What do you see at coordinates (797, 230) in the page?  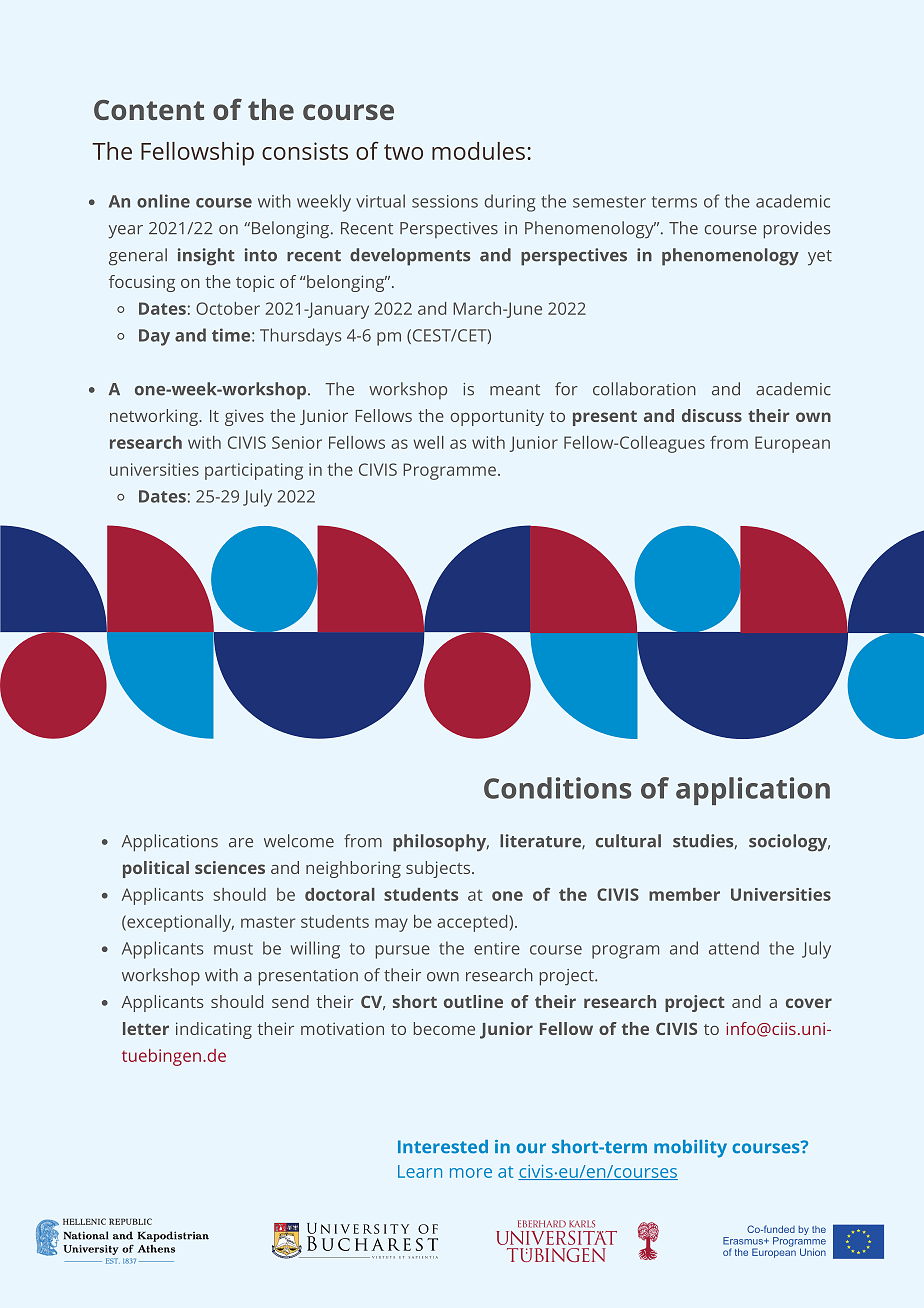 I see `provides` at bounding box center [797, 230].
